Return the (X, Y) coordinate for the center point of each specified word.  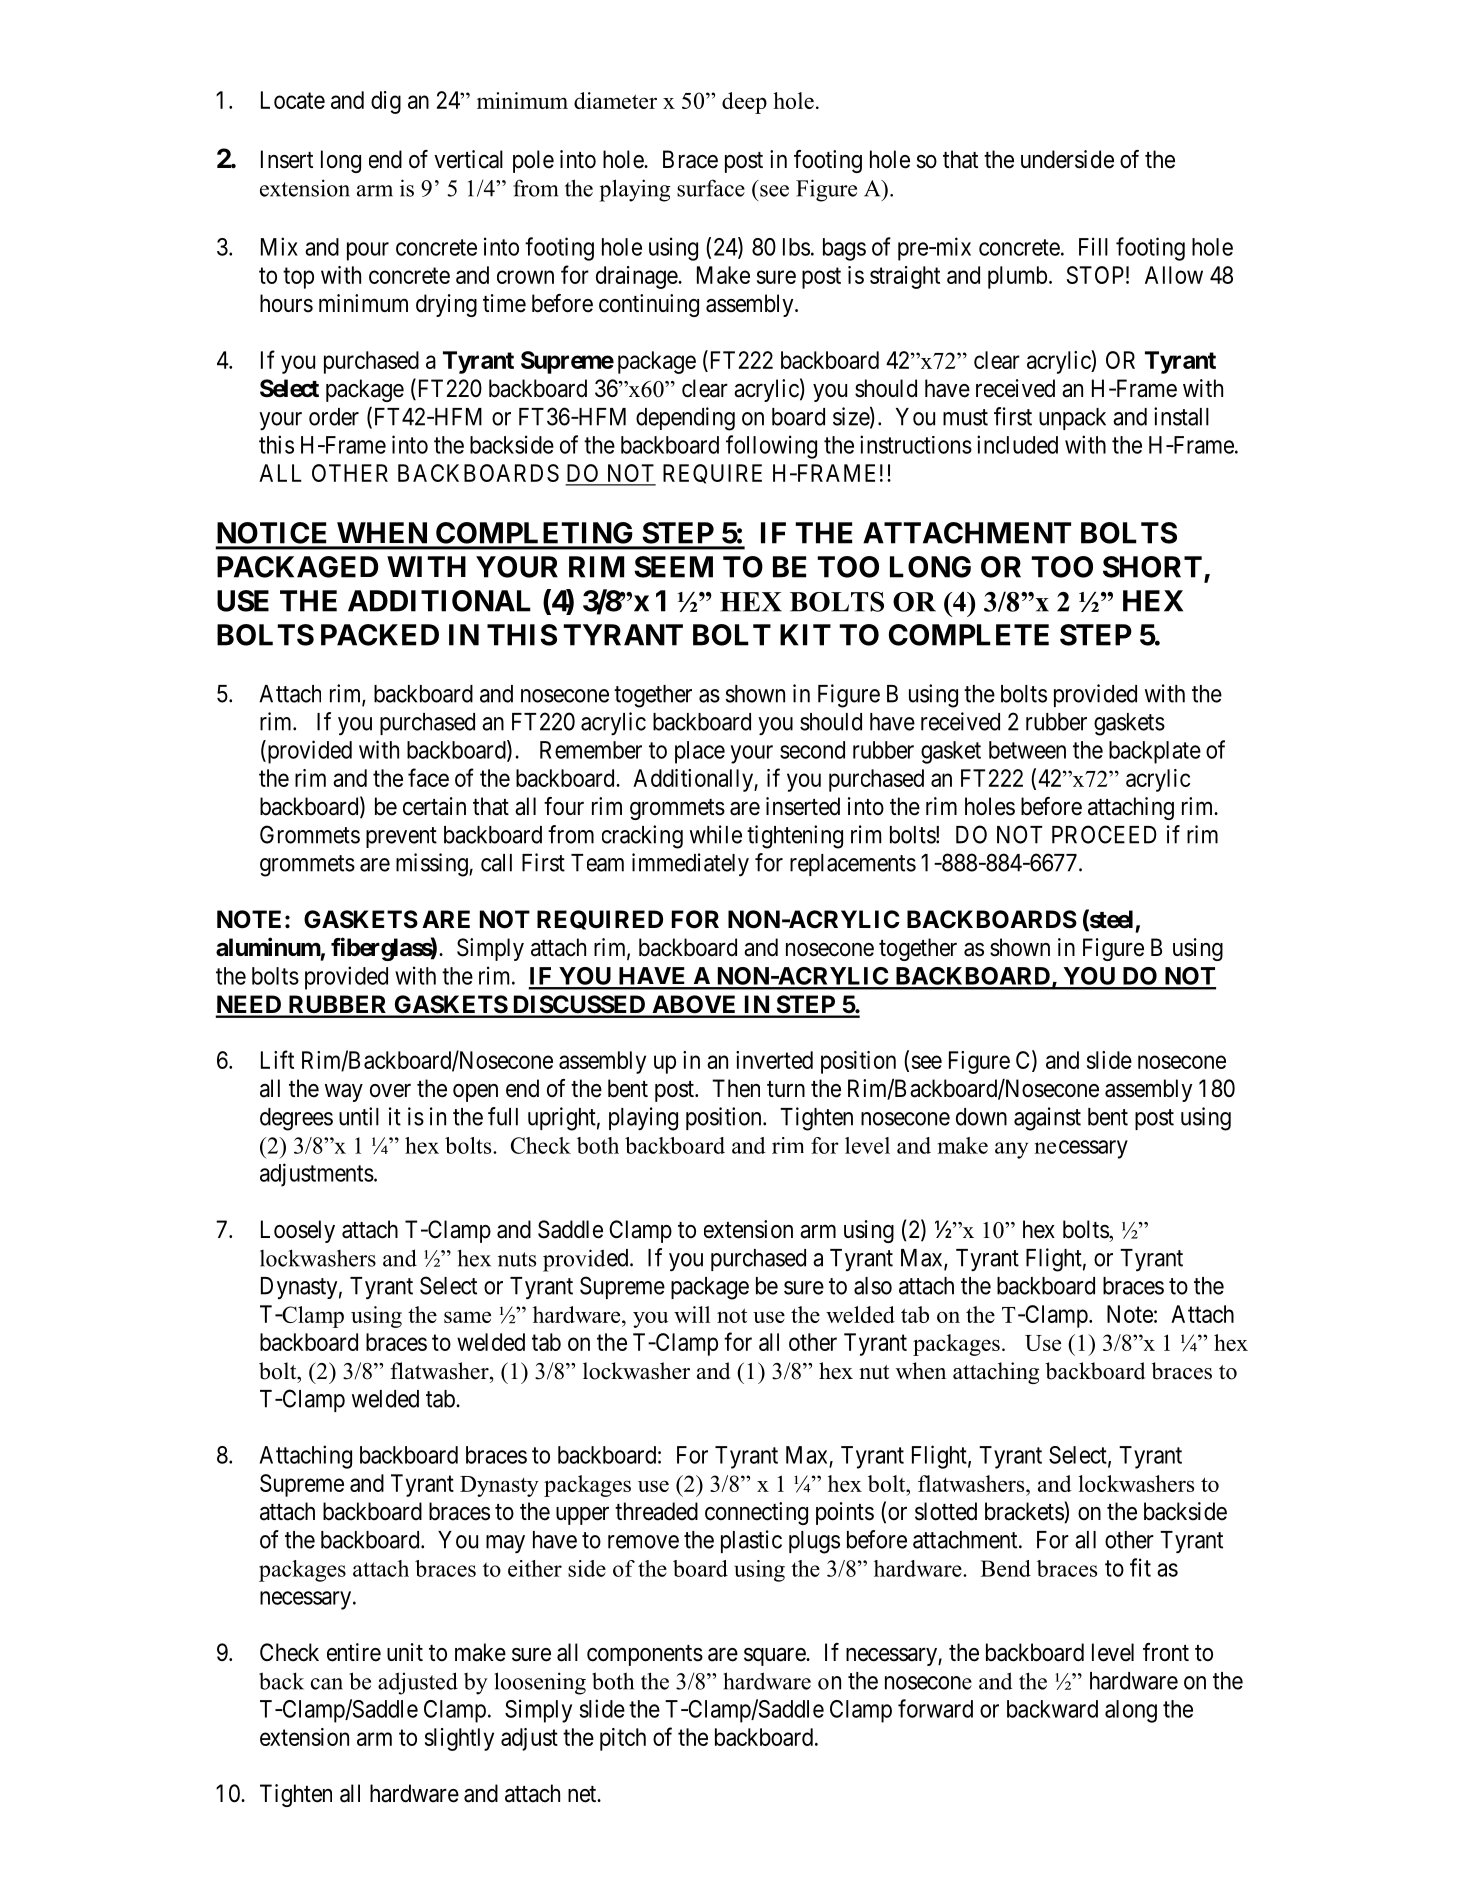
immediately (690, 864)
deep (744, 103)
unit (405, 1652)
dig (386, 102)
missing (433, 865)
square (775, 1657)
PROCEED (1104, 834)
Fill (1093, 246)
